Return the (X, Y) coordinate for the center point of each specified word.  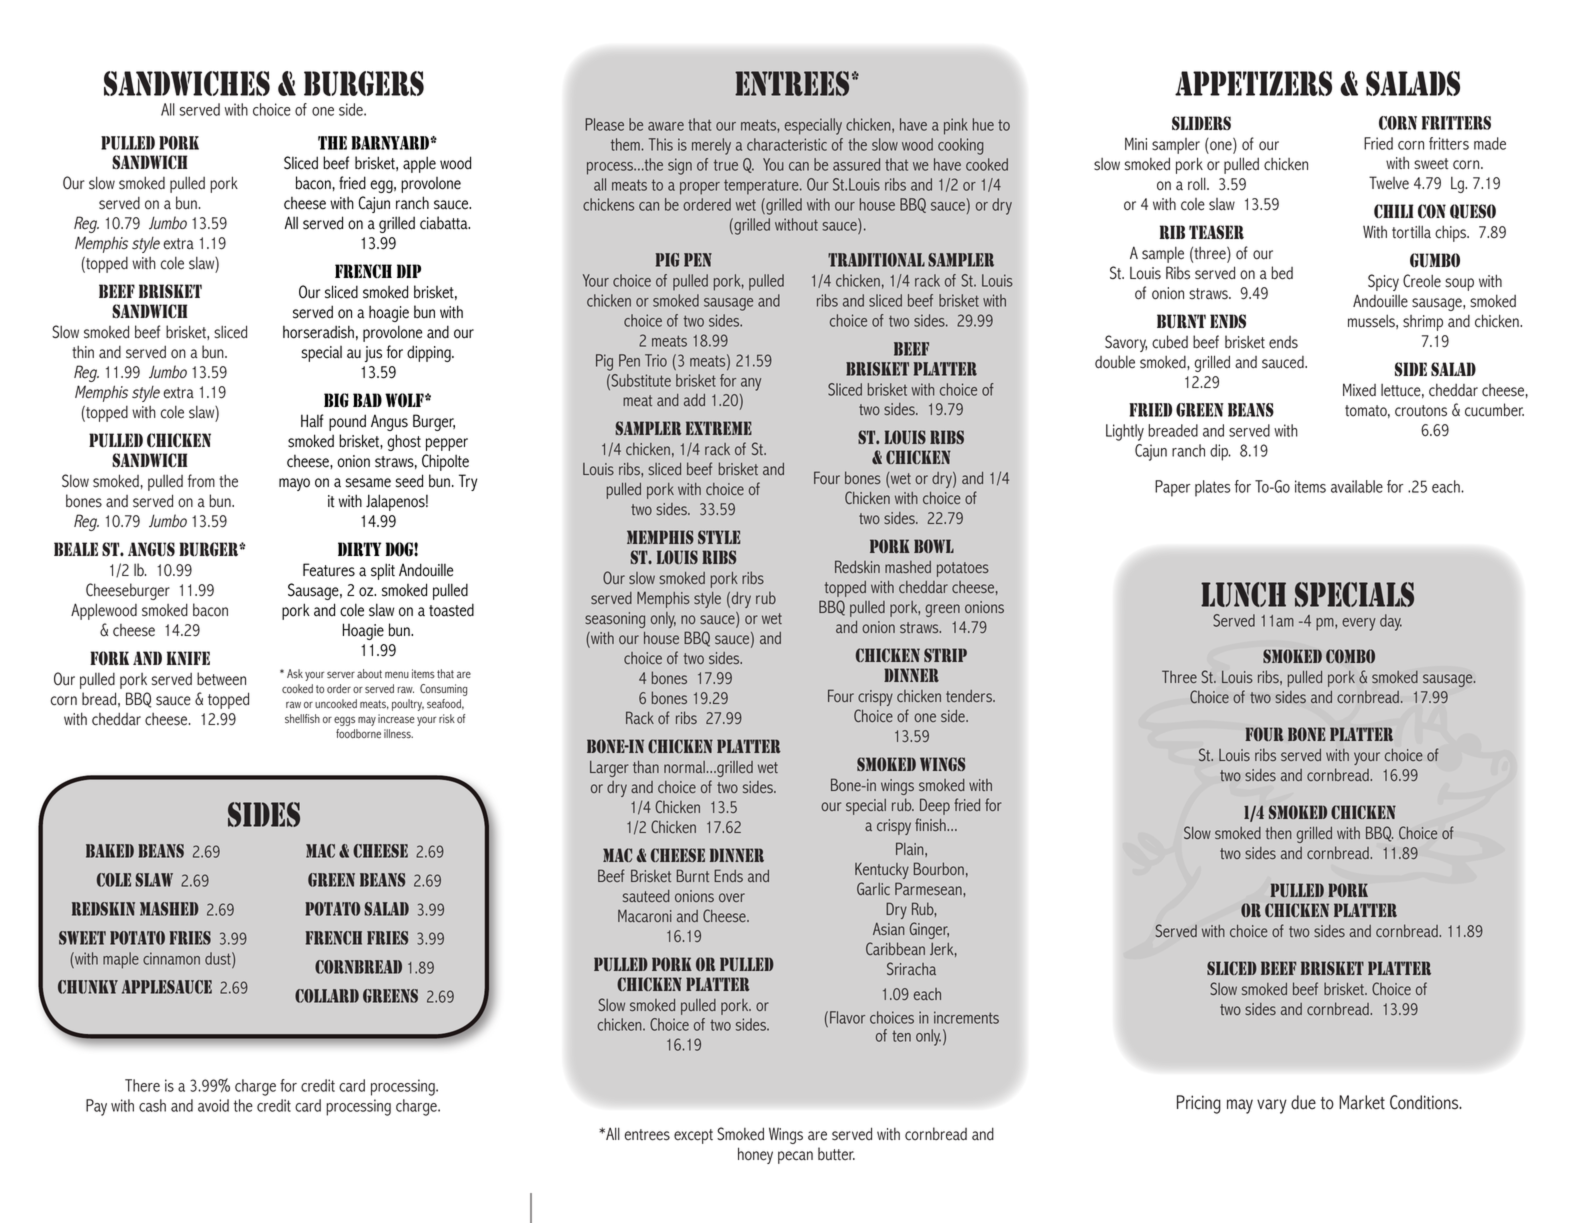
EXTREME (719, 428)
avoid (213, 1105)
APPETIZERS (1253, 83)
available (1357, 486)
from (201, 481)
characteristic (787, 144)
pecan (795, 1157)
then (1278, 833)
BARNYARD (391, 143)
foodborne (358, 733)
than (646, 767)
